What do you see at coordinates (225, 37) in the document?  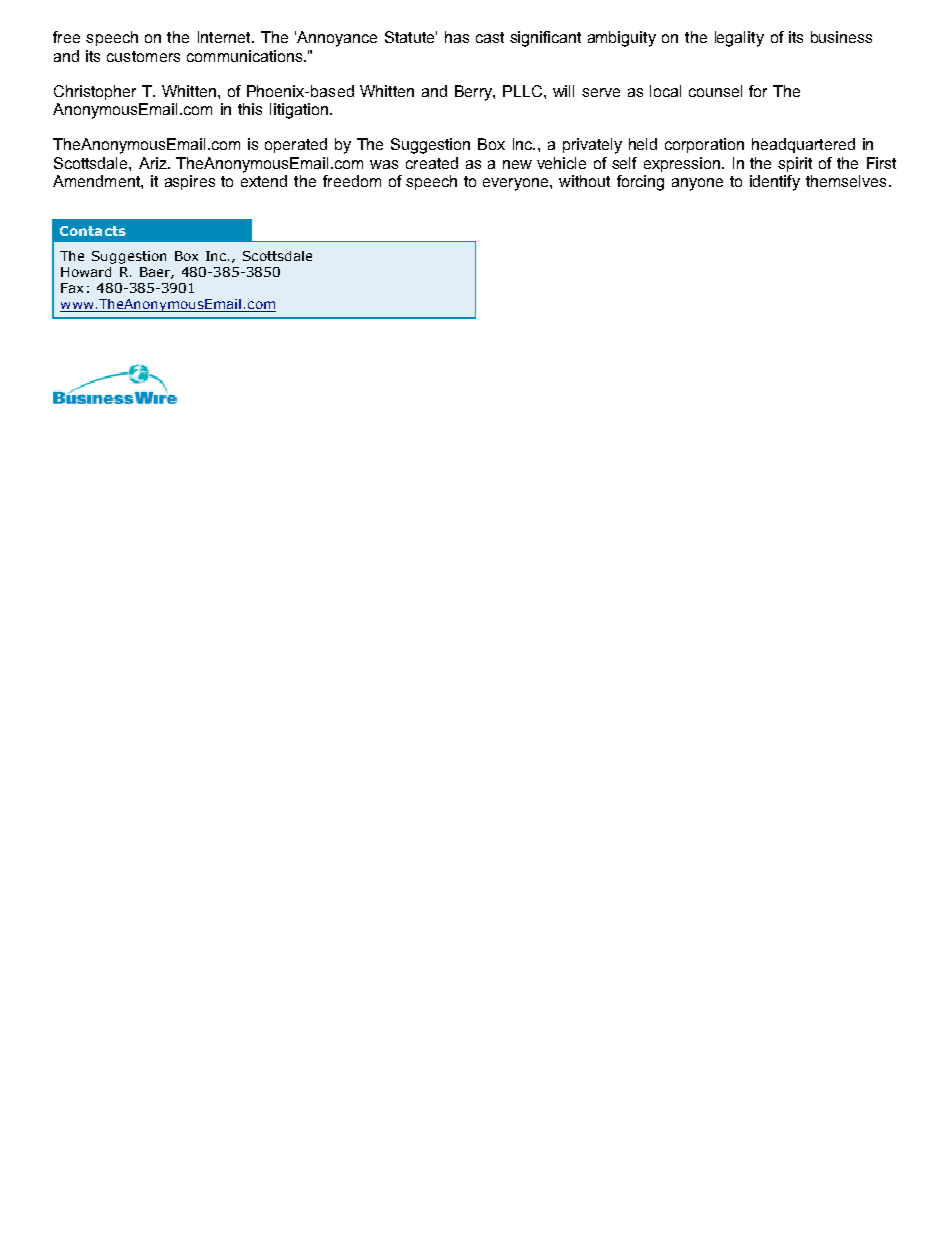 I see `Internet` at bounding box center [225, 37].
